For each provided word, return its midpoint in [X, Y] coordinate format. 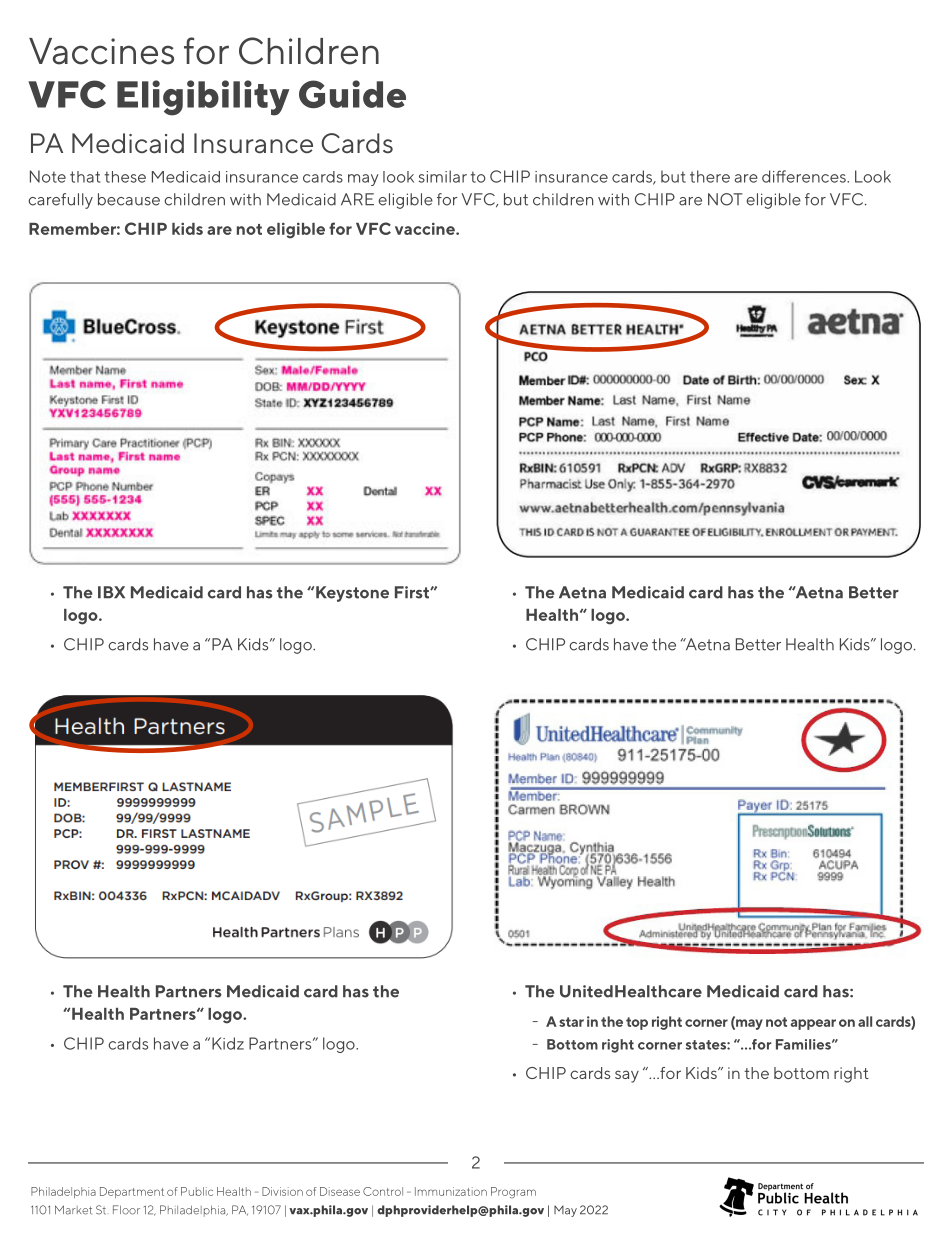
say [627, 1076]
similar [443, 176]
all [865, 1021]
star [571, 1022]
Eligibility [203, 98]
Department [132, 1192]
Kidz [228, 1043]
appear [813, 1024]
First [413, 592]
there [710, 176]
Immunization [451, 1191]
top [637, 1023]
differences [805, 176]
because [129, 199]
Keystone [352, 594]
